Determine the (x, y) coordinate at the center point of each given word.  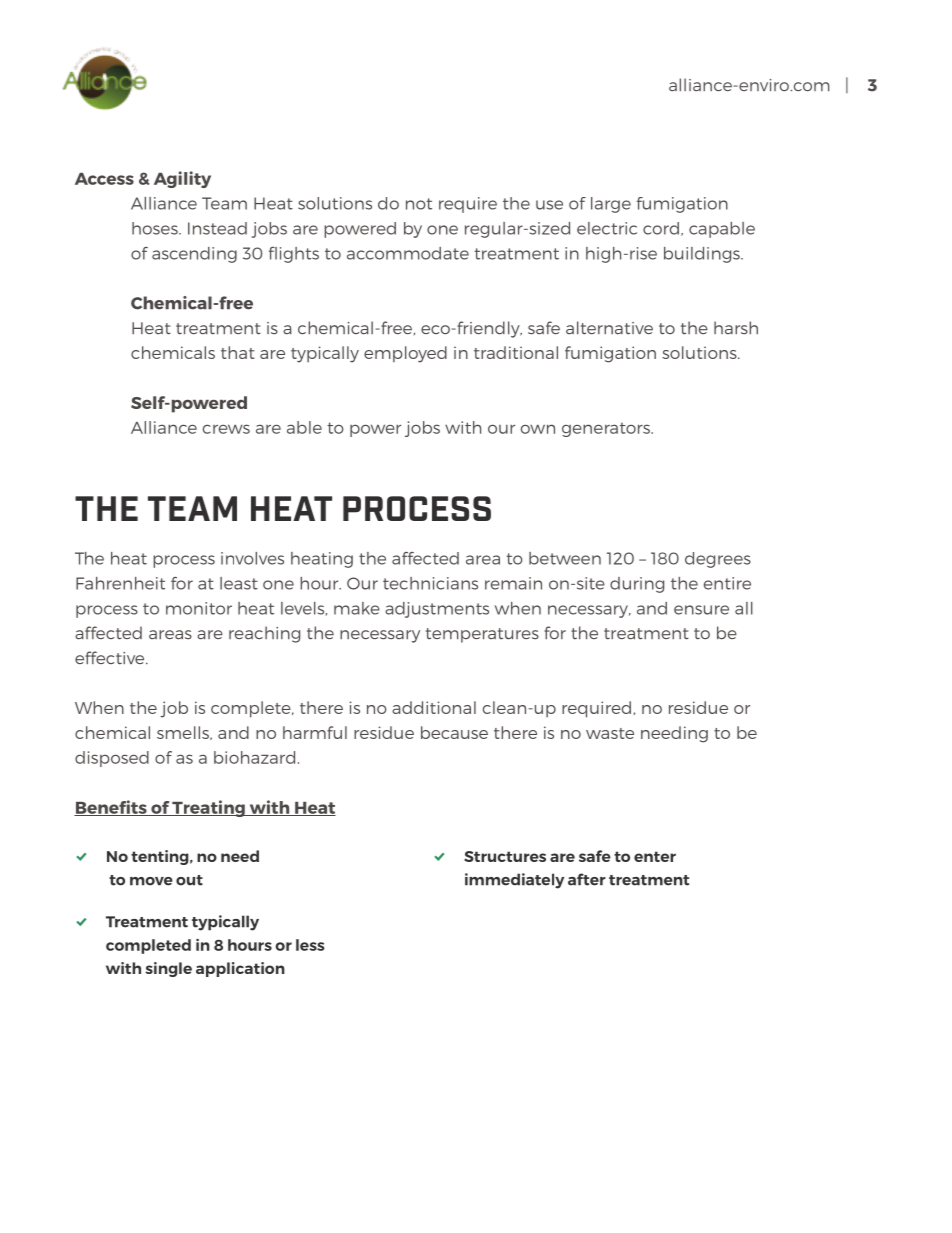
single (168, 969)
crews (226, 429)
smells (184, 733)
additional (434, 707)
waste (610, 733)
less (310, 945)
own (538, 429)
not (419, 204)
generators (607, 429)
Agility (182, 179)
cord (661, 228)
